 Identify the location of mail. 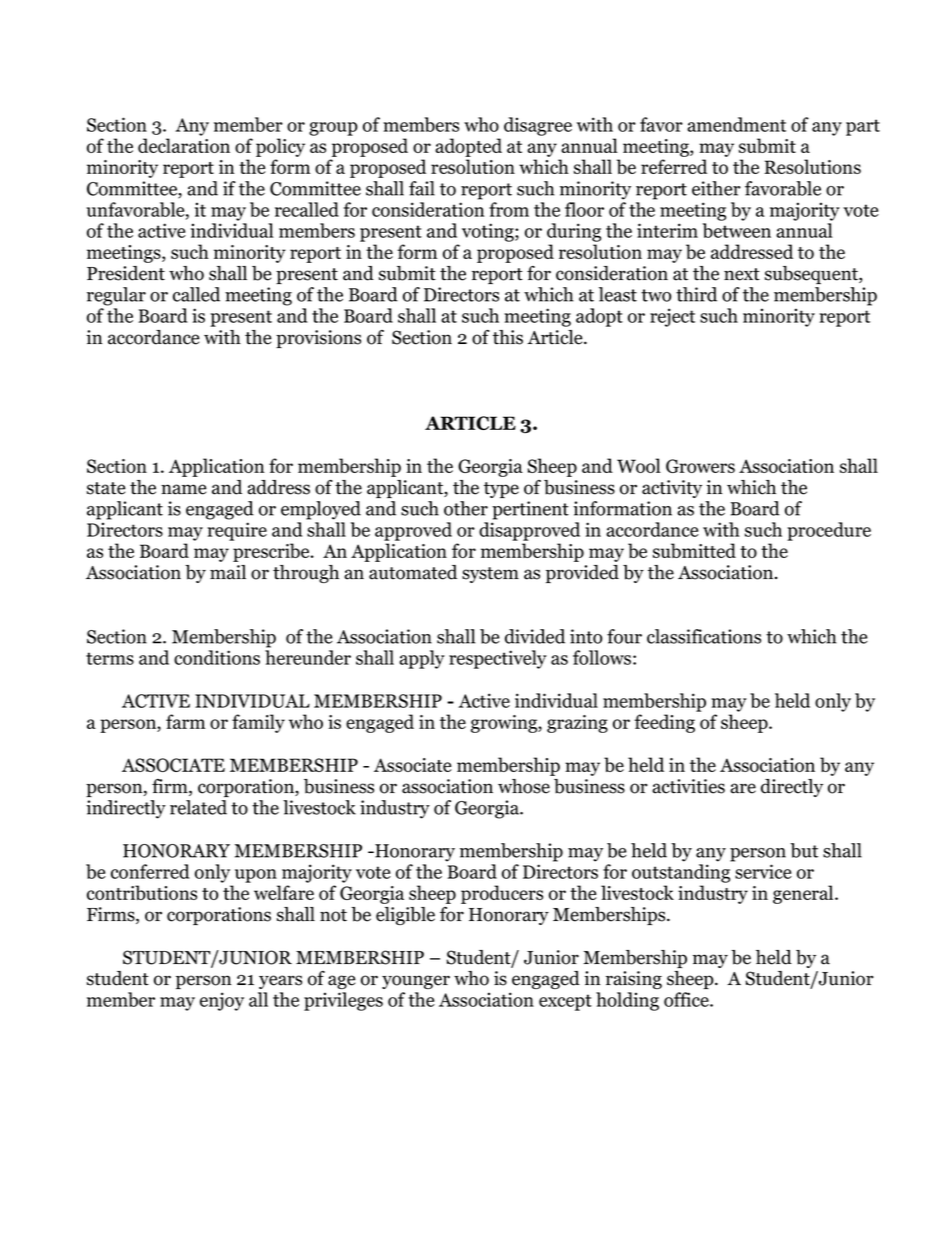
(228, 572).
